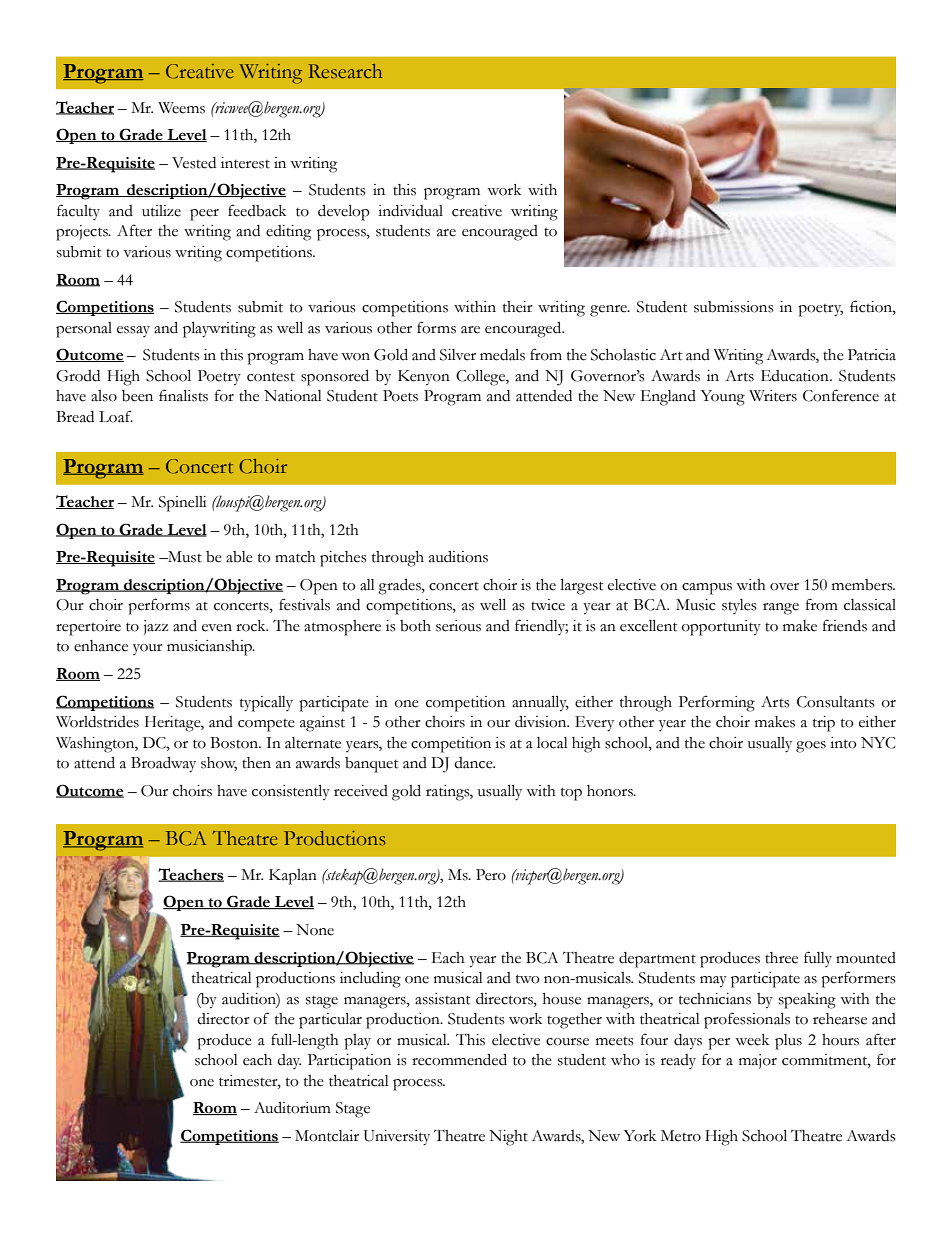 The image size is (952, 1233). Describe the element at coordinates (292, 1108) in the image. I see `Auditorium` at that location.
